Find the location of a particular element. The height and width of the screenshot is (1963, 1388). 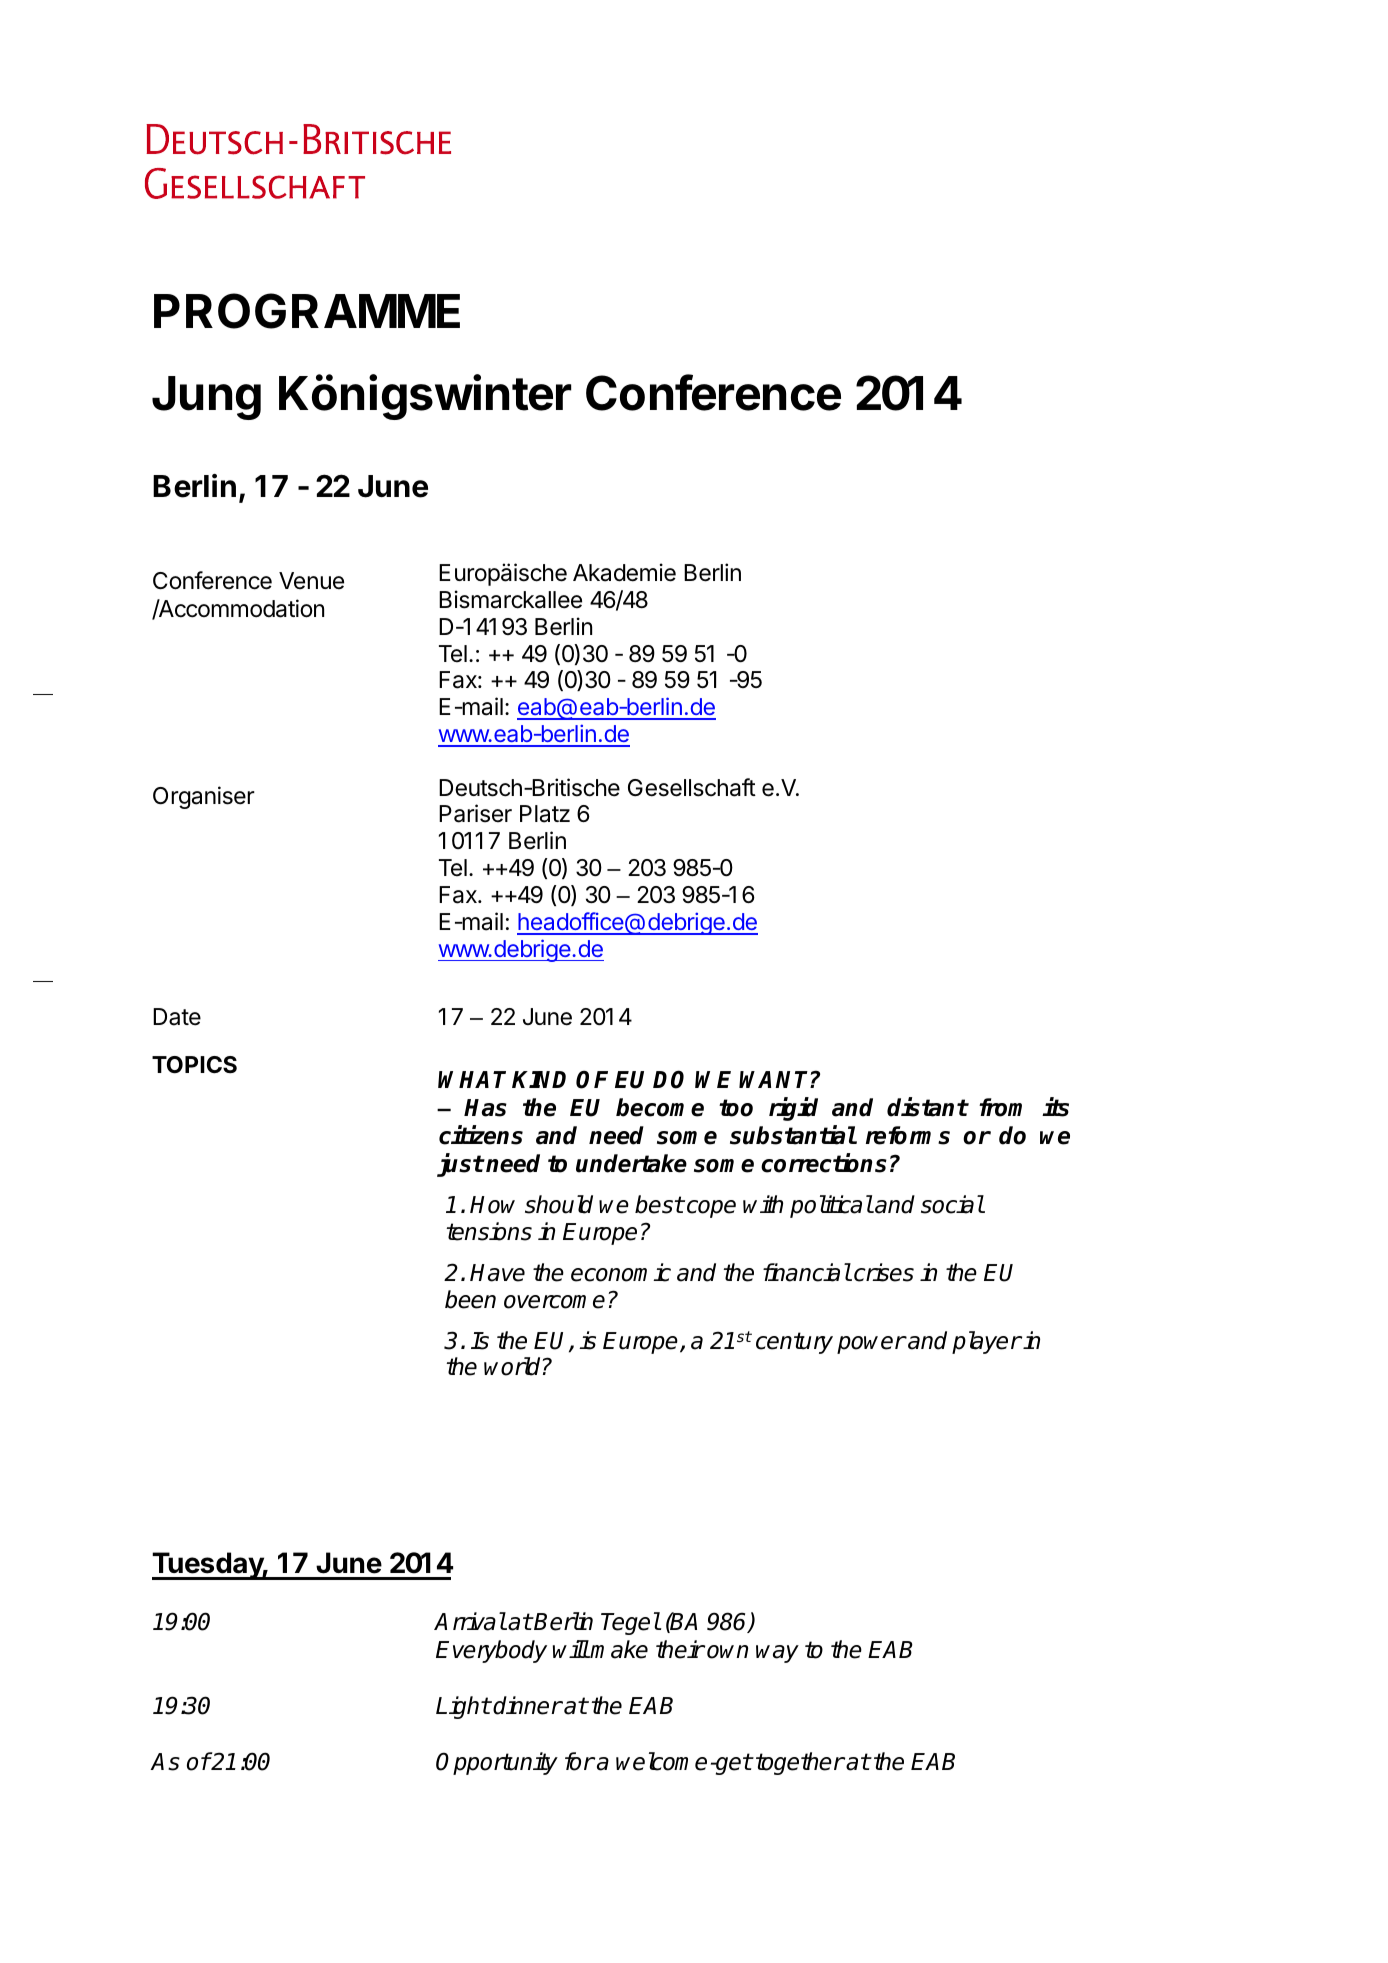

overcome is located at coordinates (554, 1302).
